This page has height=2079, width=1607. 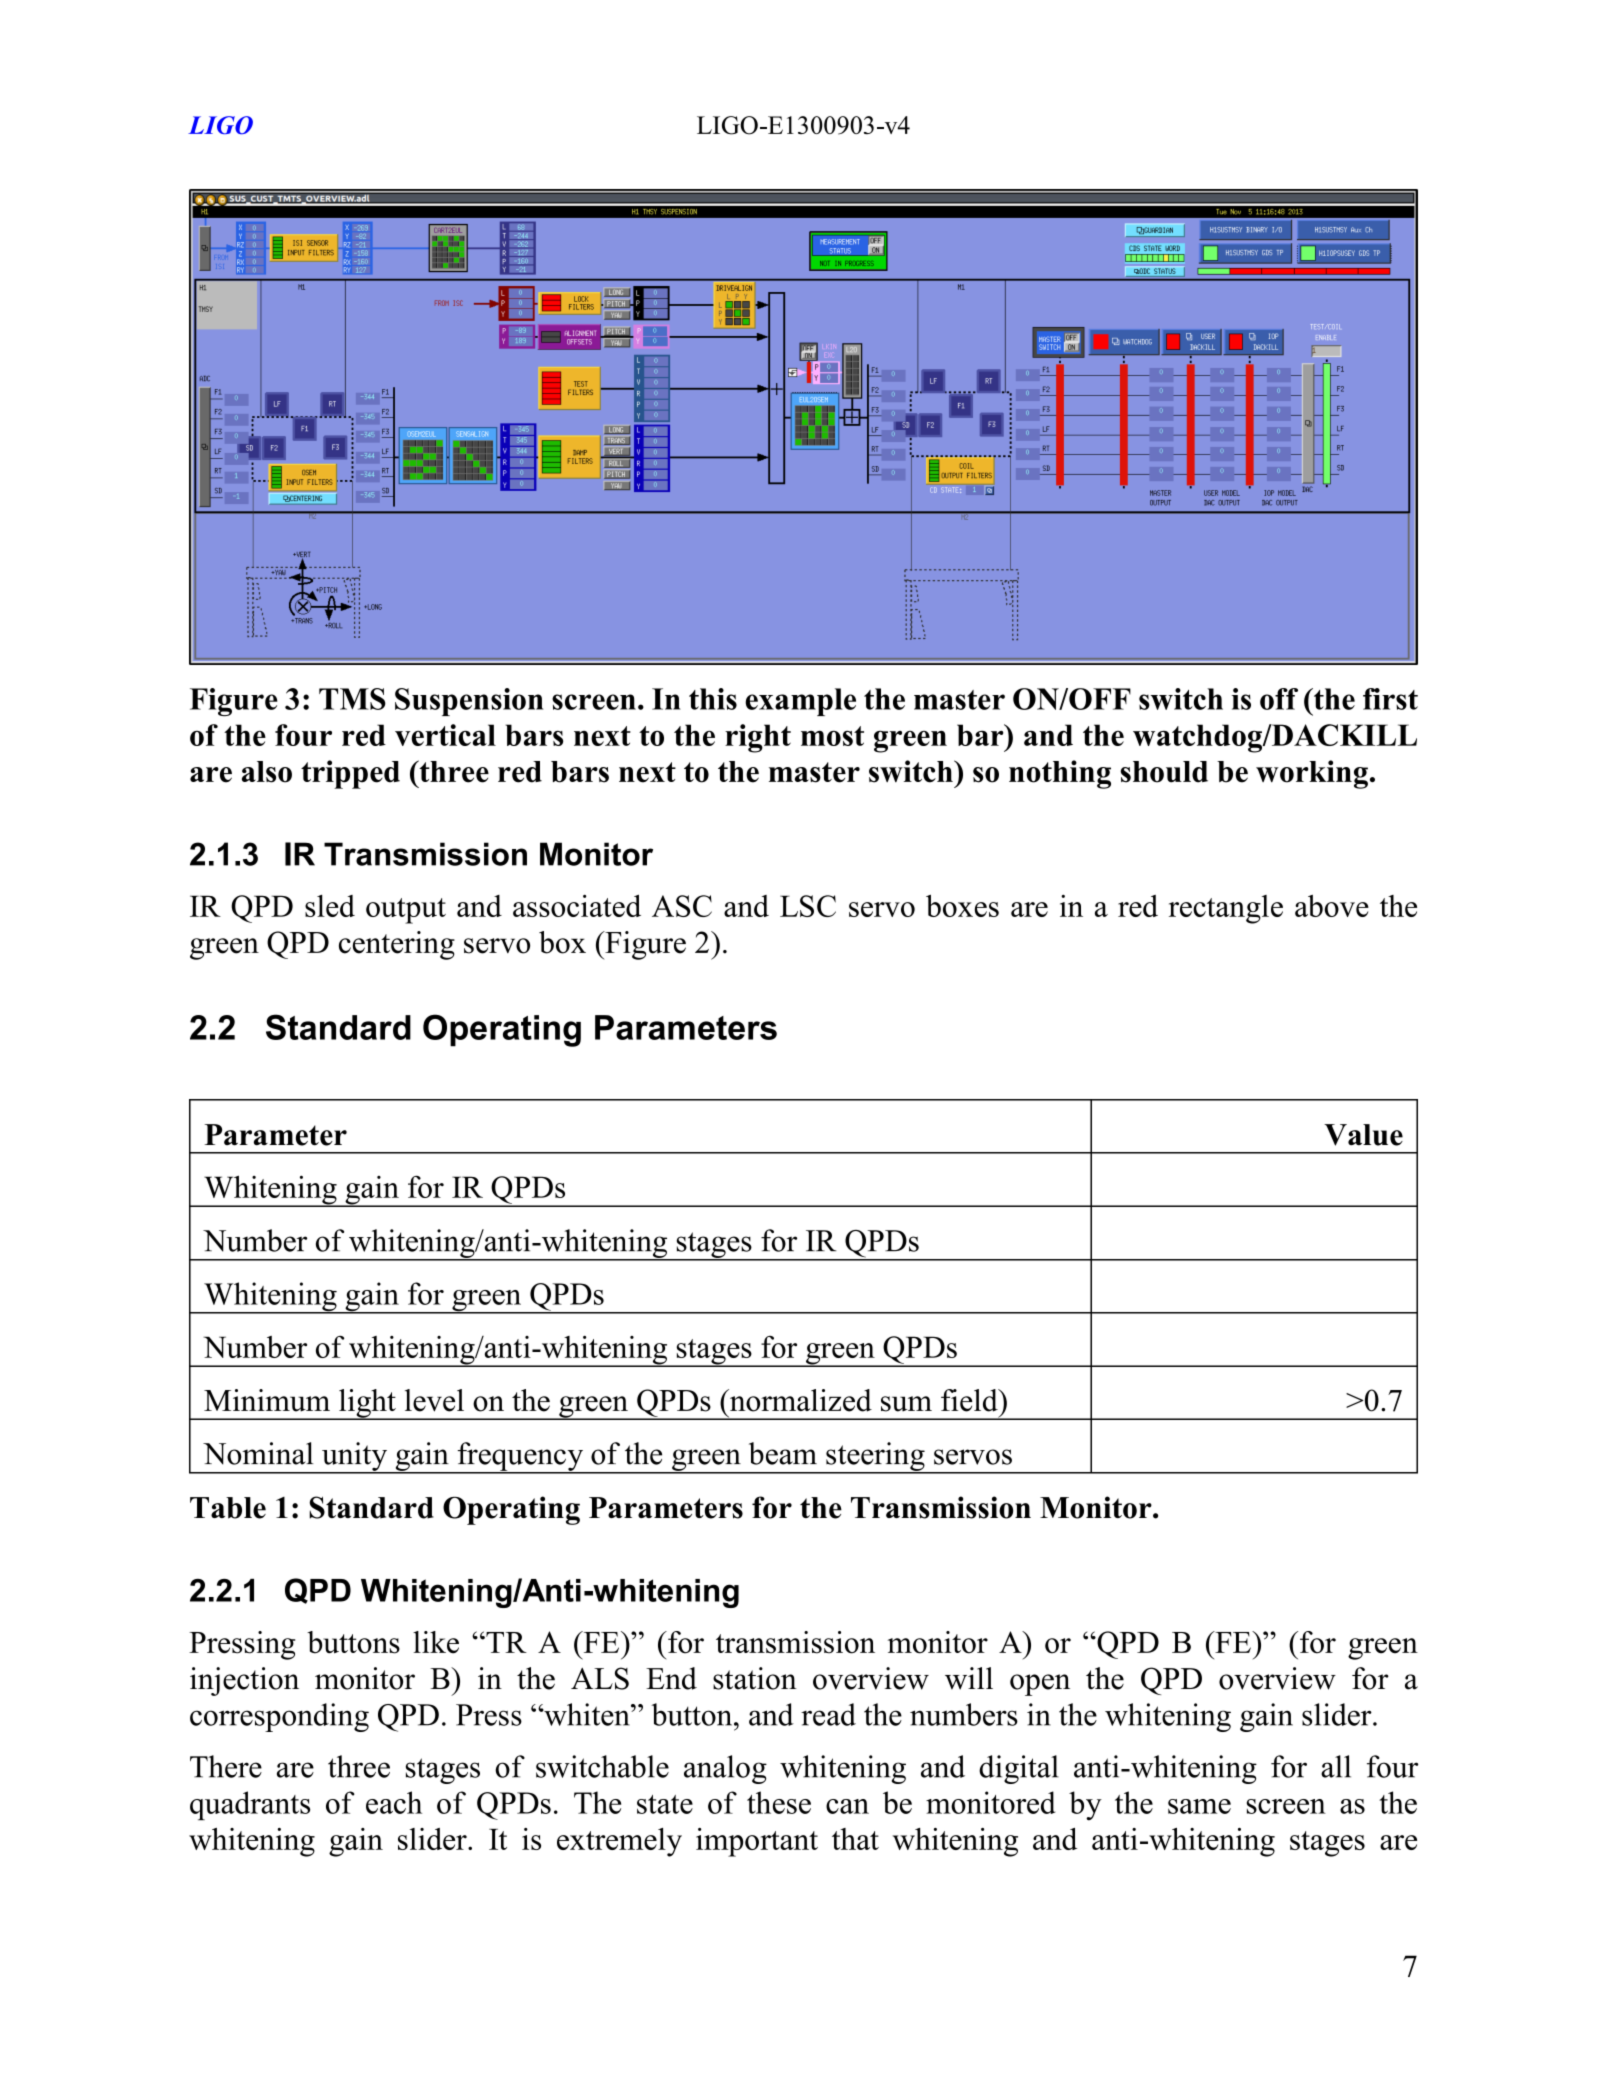 What do you see at coordinates (832, 736) in the page?
I see `most` at bounding box center [832, 736].
